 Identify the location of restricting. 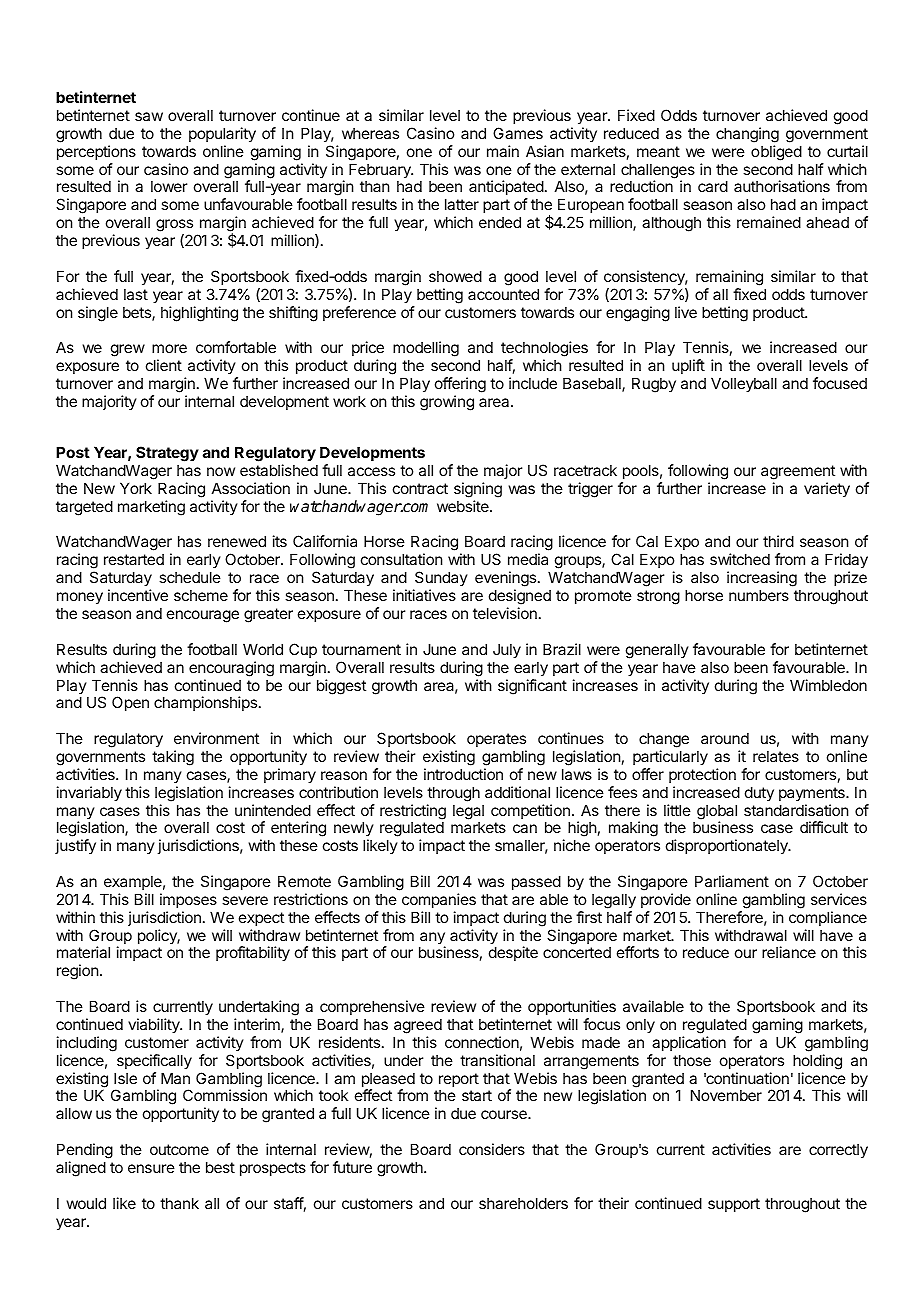
(413, 813).
